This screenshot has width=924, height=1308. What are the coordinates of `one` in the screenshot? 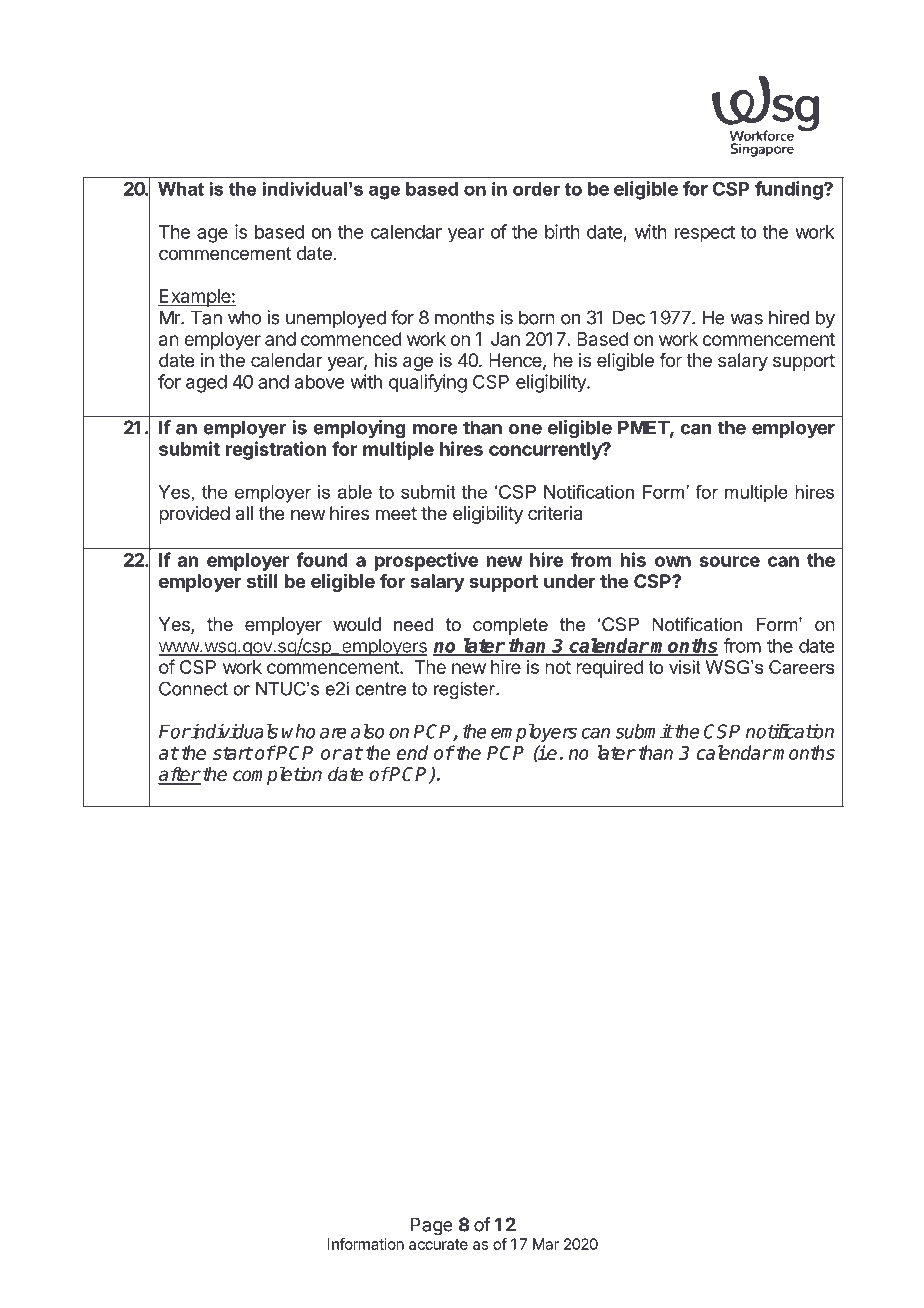 It's located at (525, 429).
